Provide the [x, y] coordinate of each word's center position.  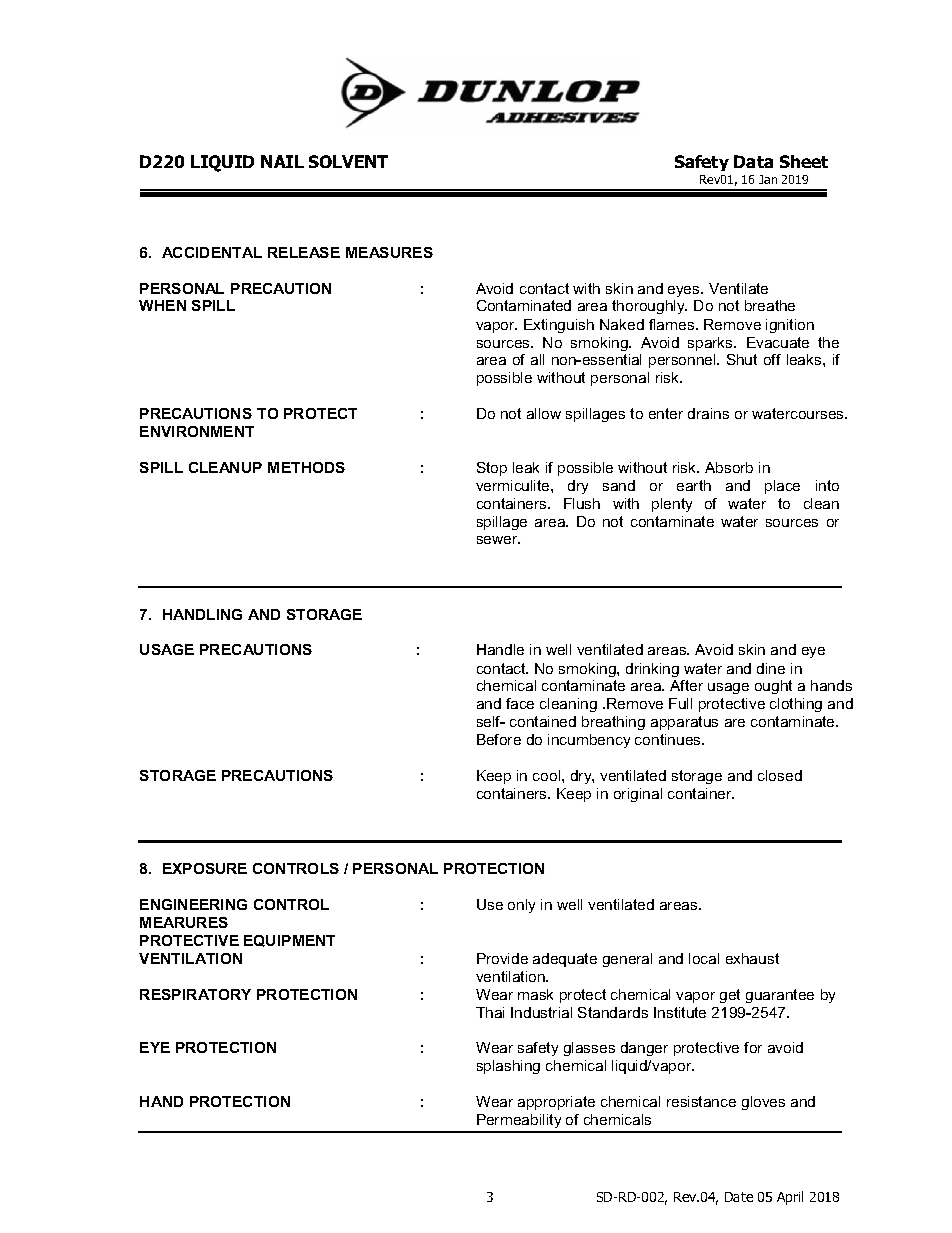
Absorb [729, 467]
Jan [768, 179]
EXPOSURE [205, 868]
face [520, 703]
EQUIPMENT [289, 941]
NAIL [282, 161]
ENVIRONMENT [197, 431]
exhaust [752, 958]
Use [490, 904]
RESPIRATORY [195, 994]
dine [771, 668]
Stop [492, 469]
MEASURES [389, 252]
